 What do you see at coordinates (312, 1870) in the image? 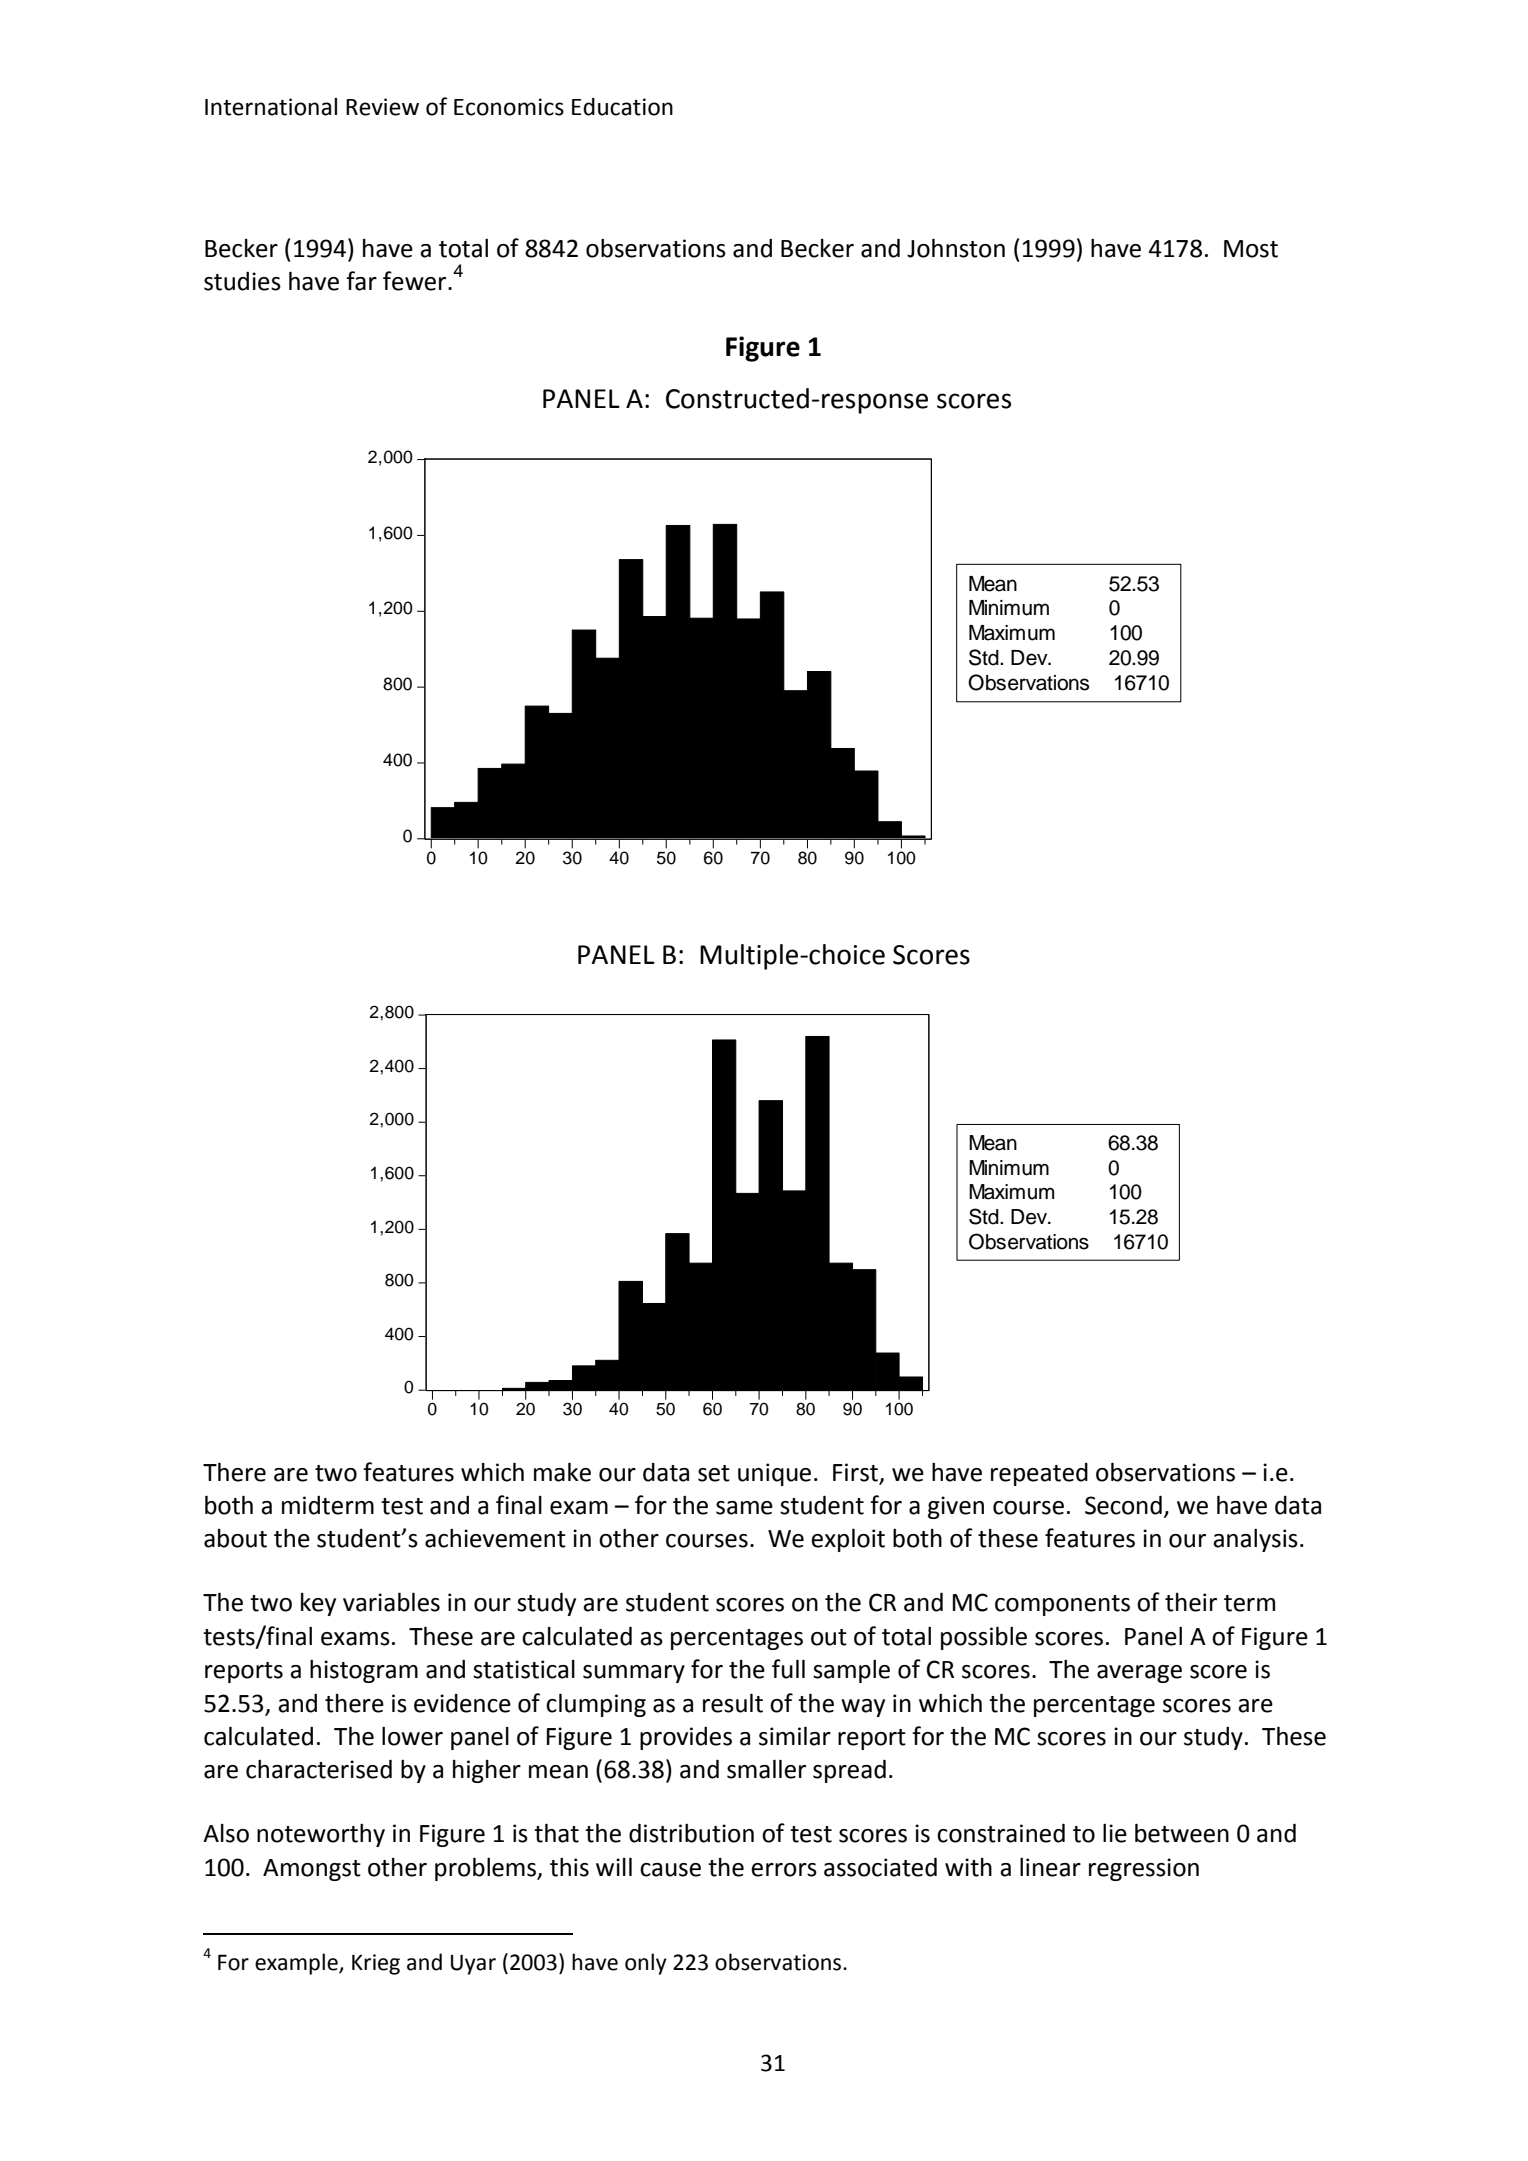
I see `Amongst` at bounding box center [312, 1870].
